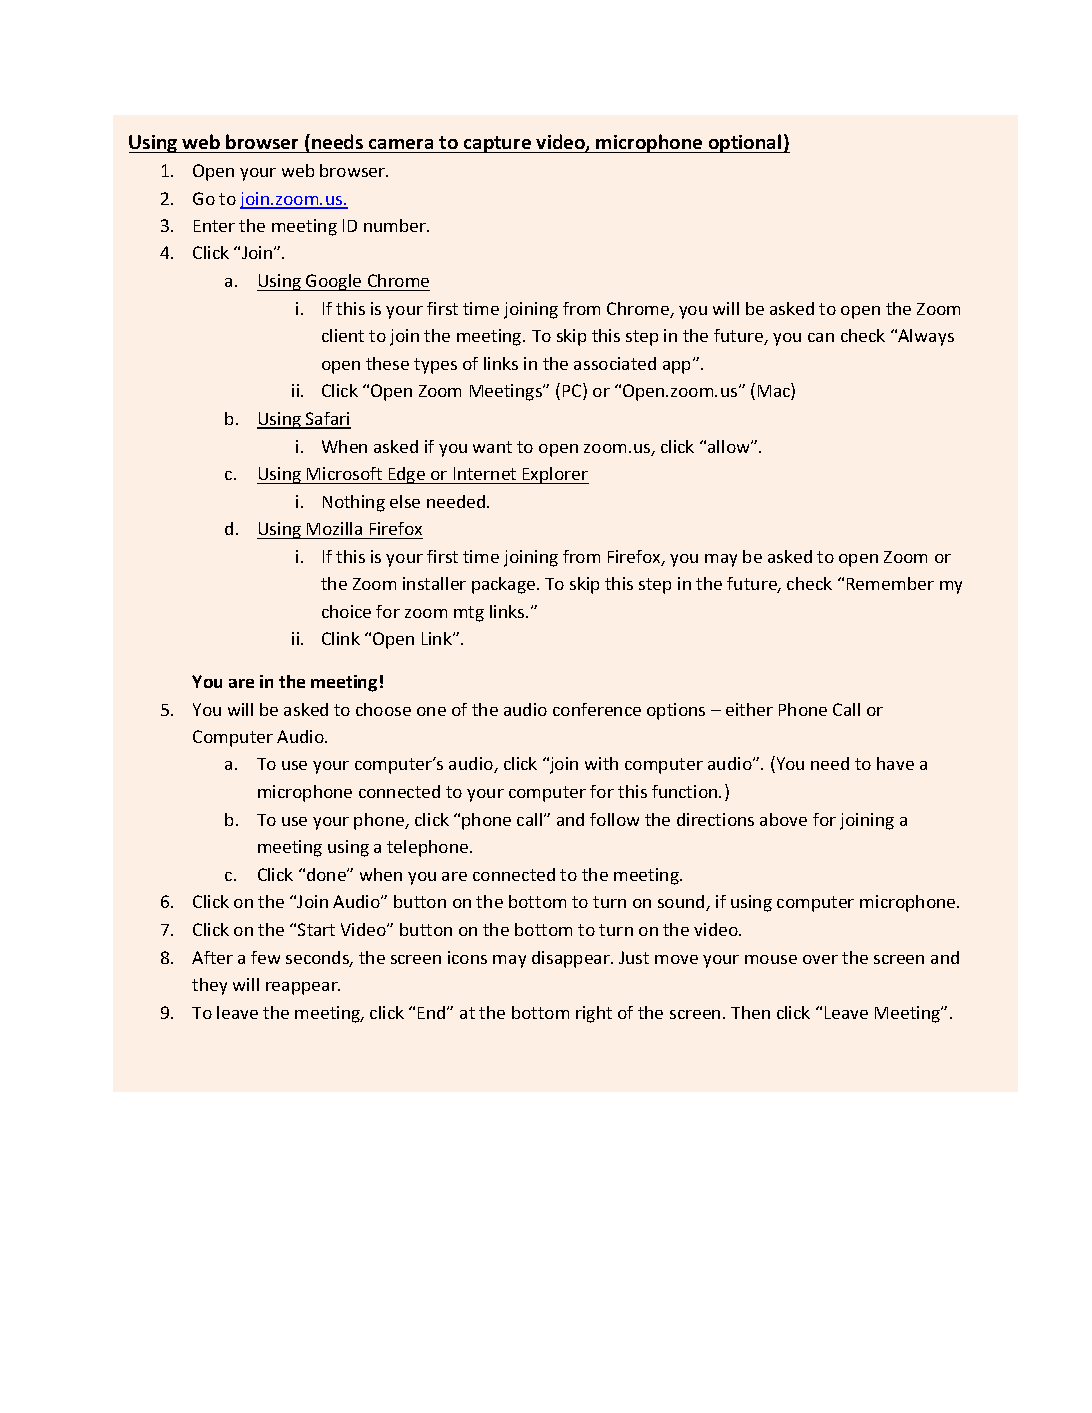 This screenshot has width=1092, height=1413. Describe the element at coordinates (730, 446) in the screenshot. I see `allow` at that location.
